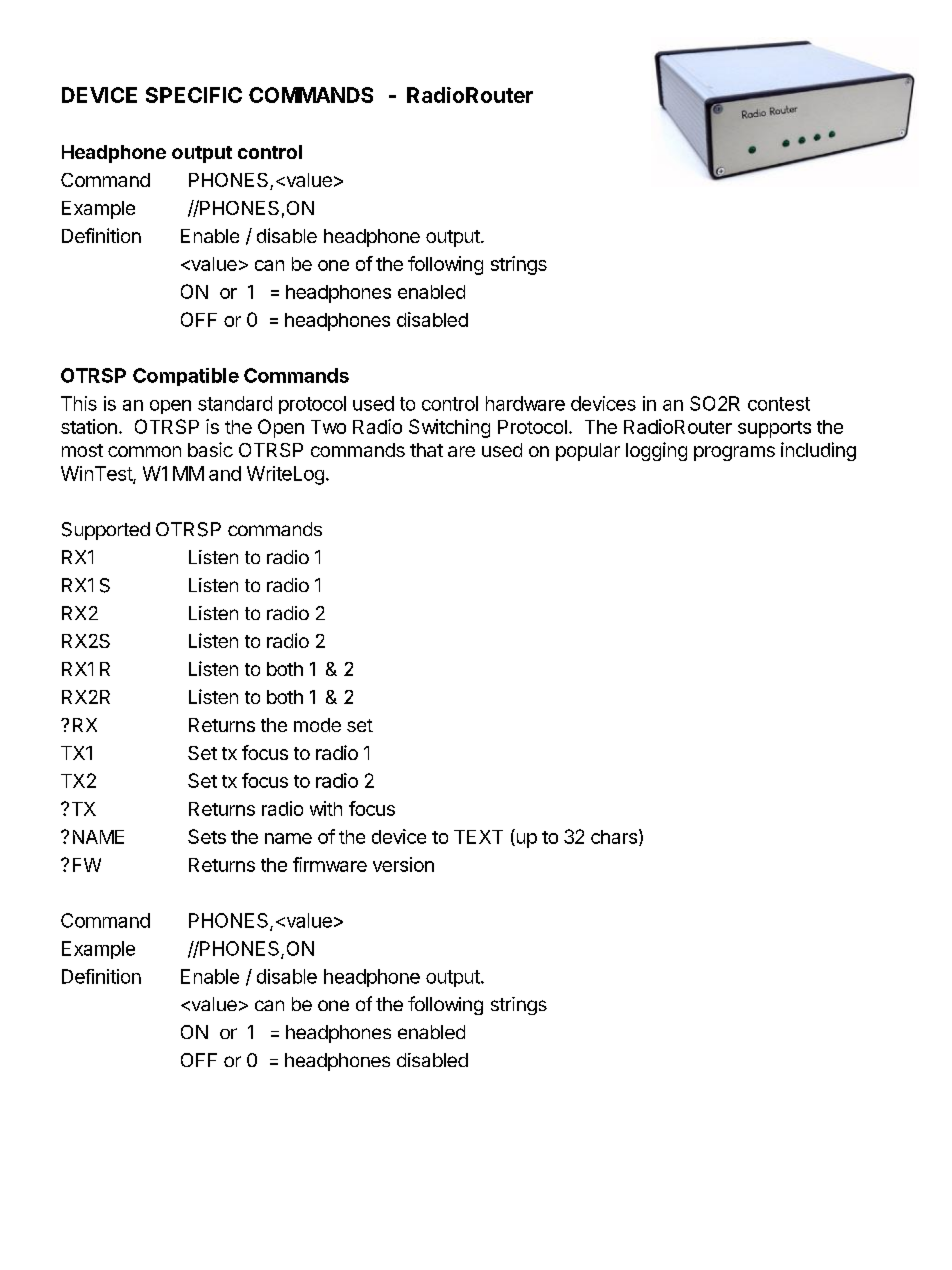 The height and width of the image is (1270, 952). I want to click on that, so click(426, 450).
